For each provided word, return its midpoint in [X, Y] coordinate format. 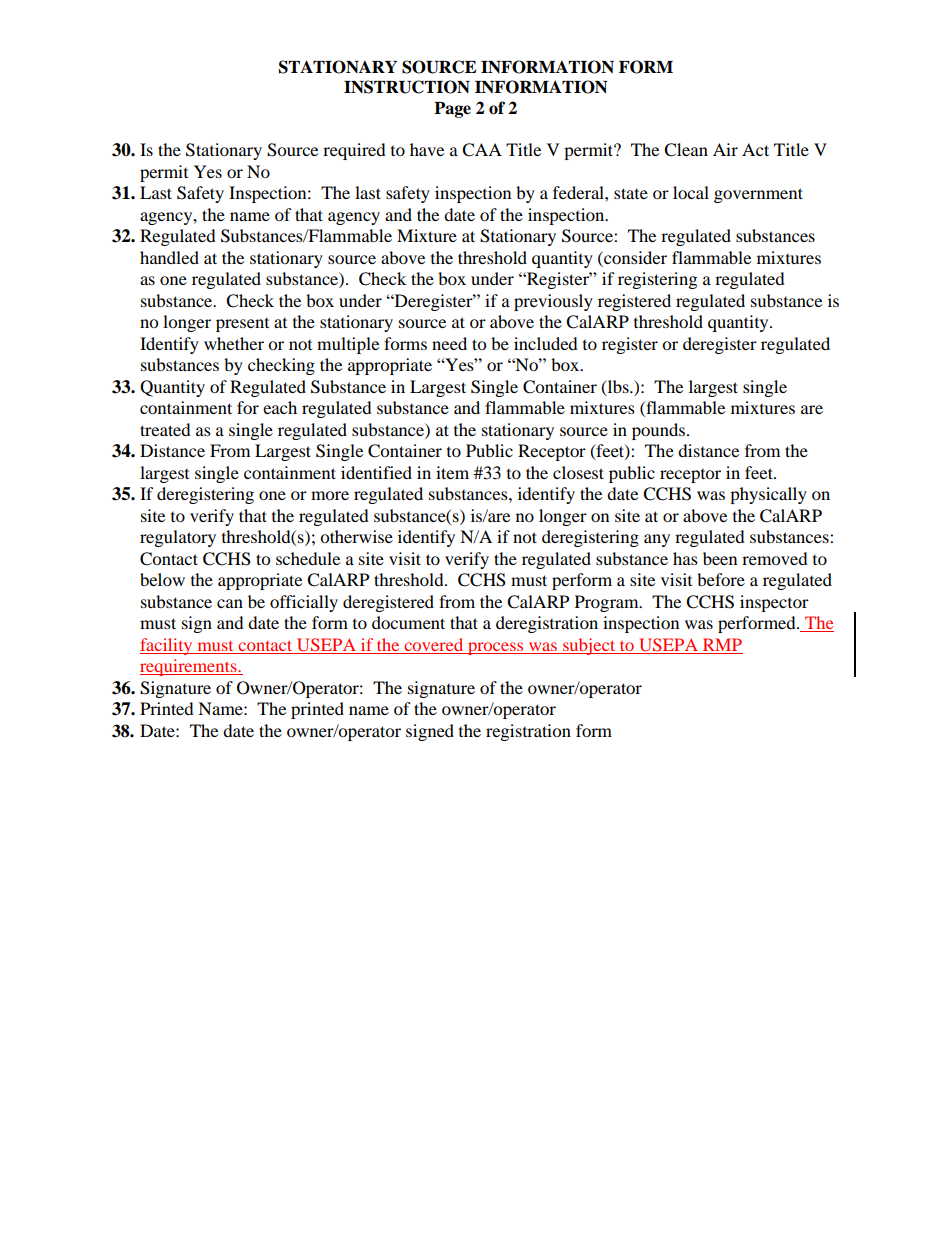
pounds [660, 431]
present [242, 325]
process [496, 648]
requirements [189, 667]
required [354, 151]
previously [553, 302]
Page [452, 110]
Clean [686, 150]
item [452, 472]
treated [165, 429]
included [546, 343]
